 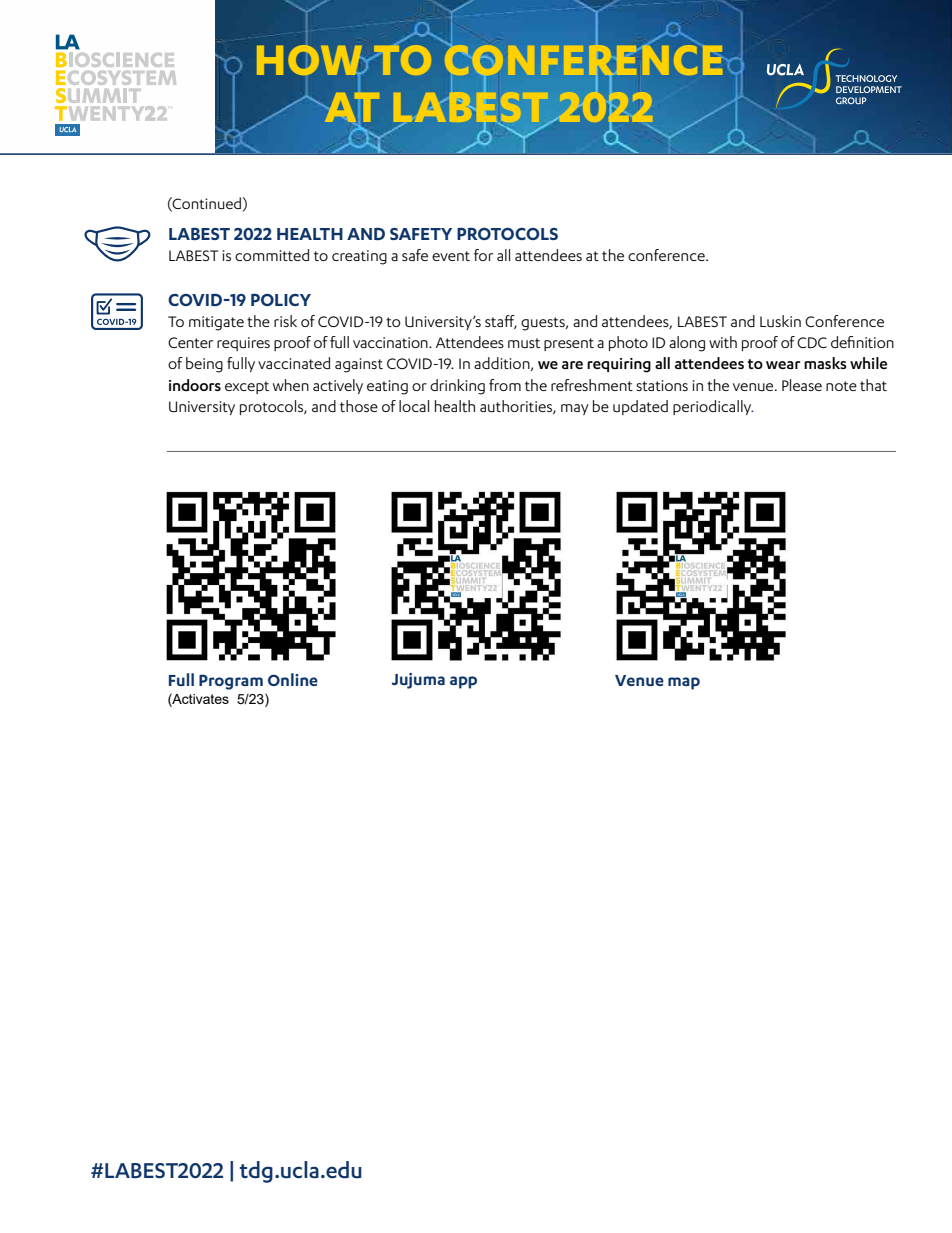 What do you see at coordinates (359, 406) in the screenshot?
I see `those` at bounding box center [359, 406].
